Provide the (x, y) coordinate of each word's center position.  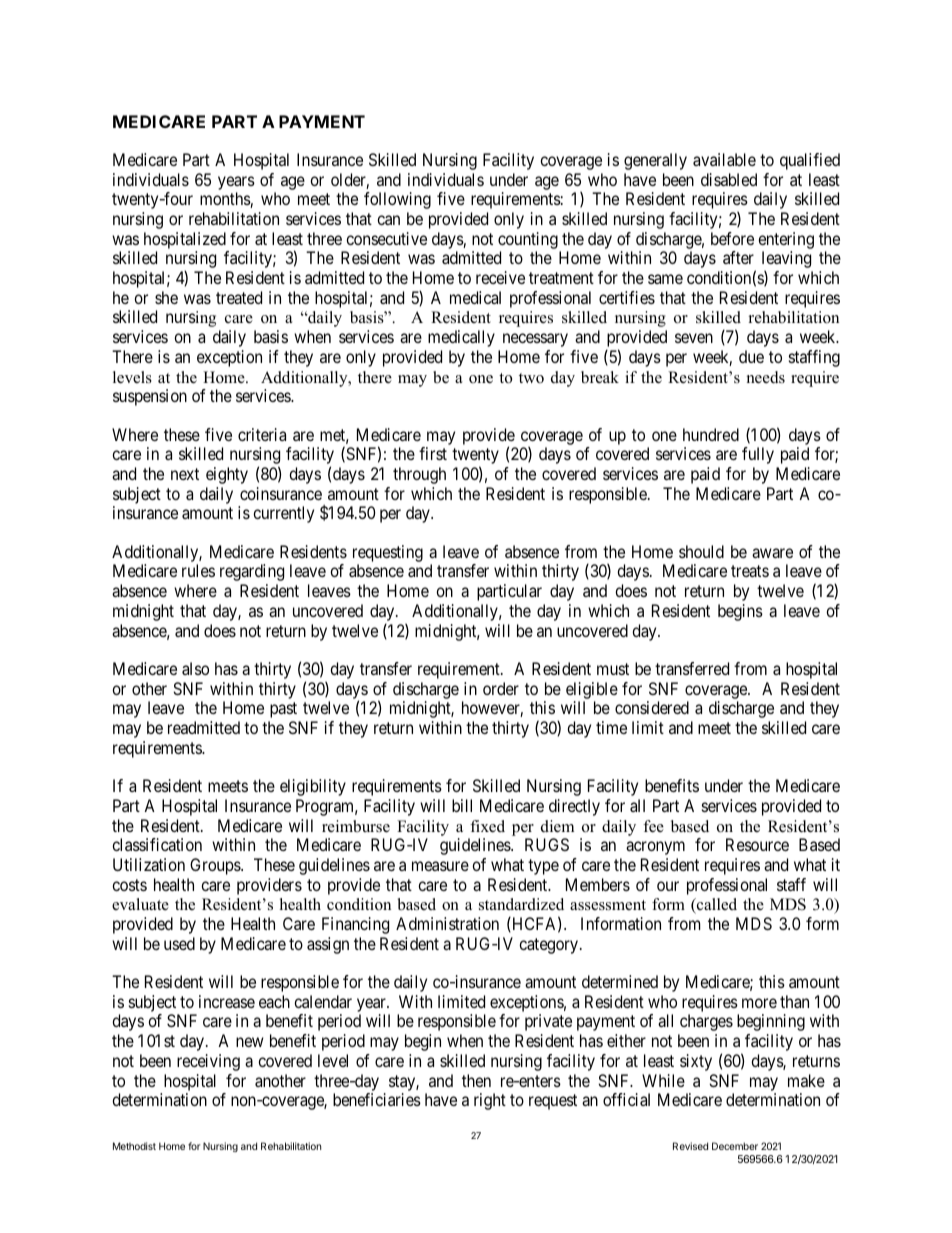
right (490, 1101)
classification (157, 844)
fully (758, 455)
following (397, 200)
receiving (208, 1062)
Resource (757, 844)
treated (239, 297)
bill (462, 805)
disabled (729, 179)
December (735, 1146)
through (419, 475)
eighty (227, 475)
